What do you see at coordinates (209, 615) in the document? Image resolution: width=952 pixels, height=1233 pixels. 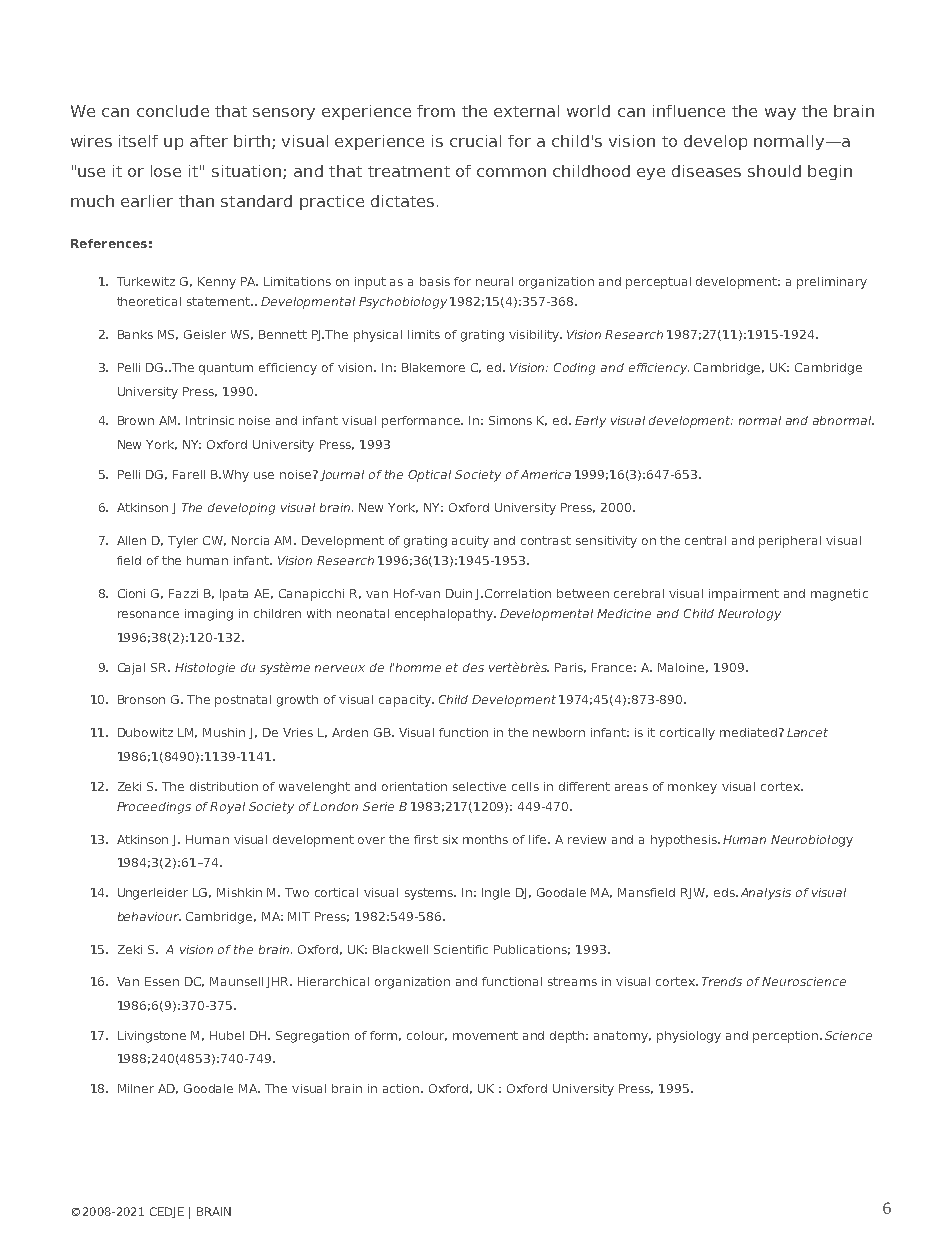 I see `imaging` at bounding box center [209, 615].
